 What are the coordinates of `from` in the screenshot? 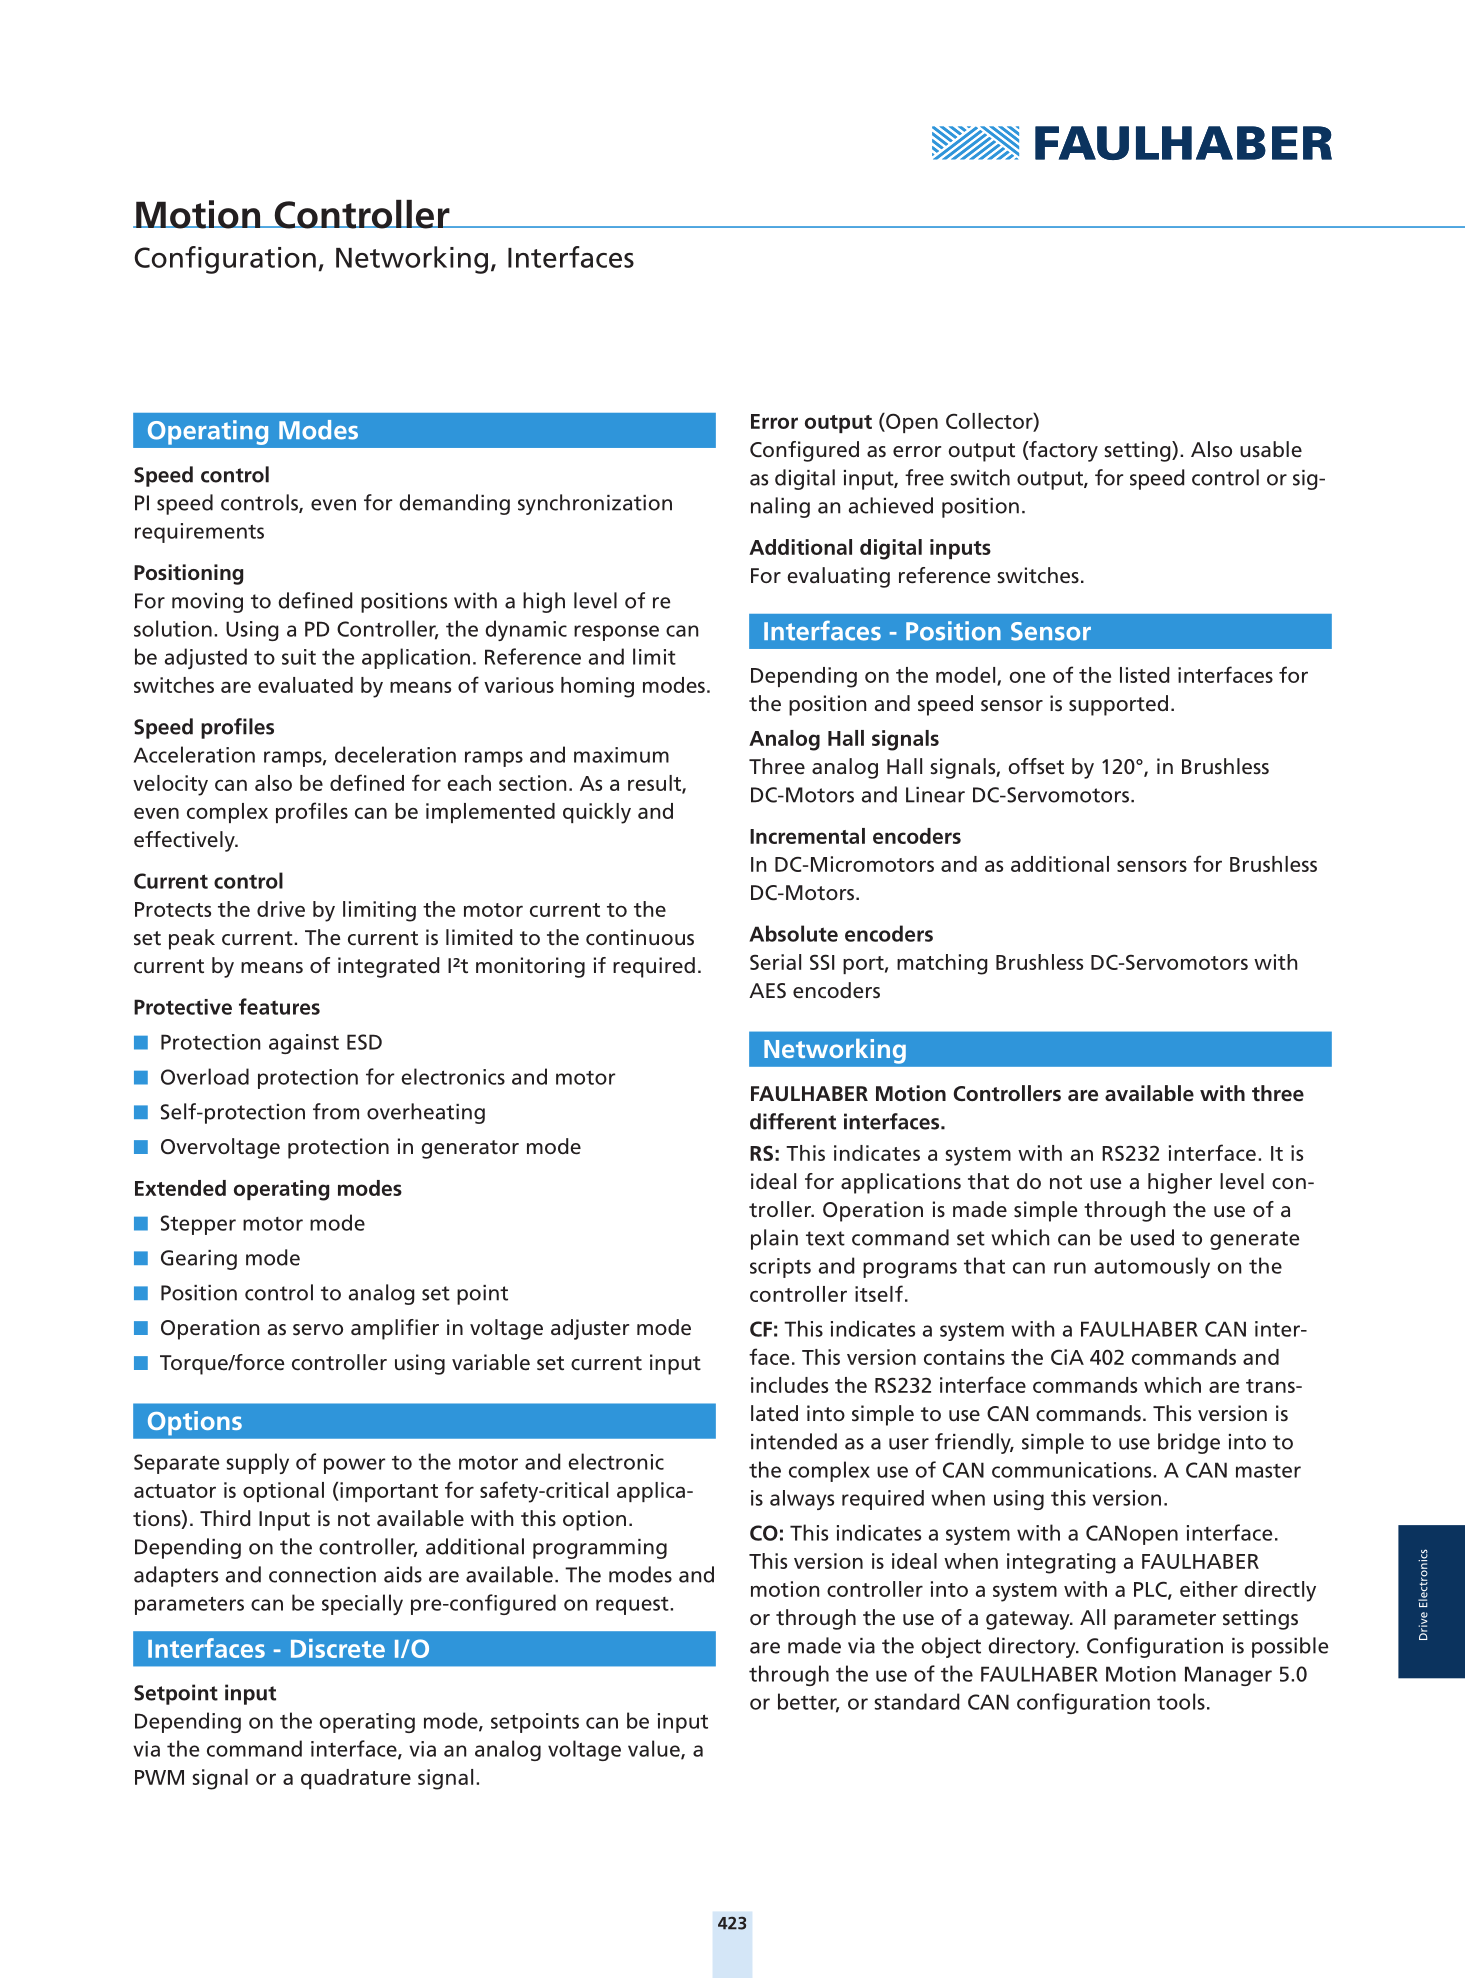 It's located at (336, 1111).
